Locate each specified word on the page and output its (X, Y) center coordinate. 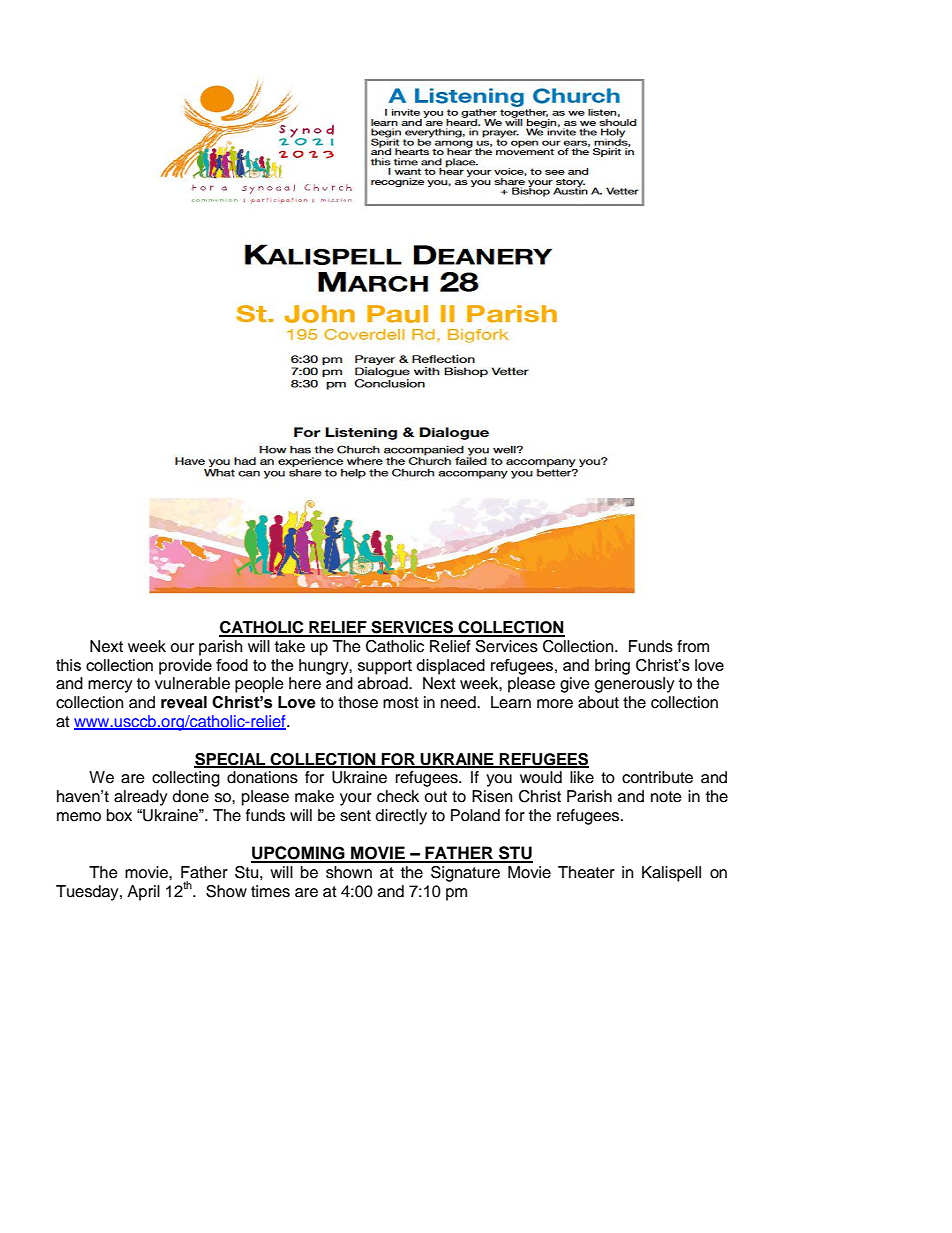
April (143, 893)
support (385, 667)
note (666, 797)
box (119, 815)
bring (612, 667)
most (401, 703)
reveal (184, 702)
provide (185, 667)
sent (355, 816)
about (598, 702)
